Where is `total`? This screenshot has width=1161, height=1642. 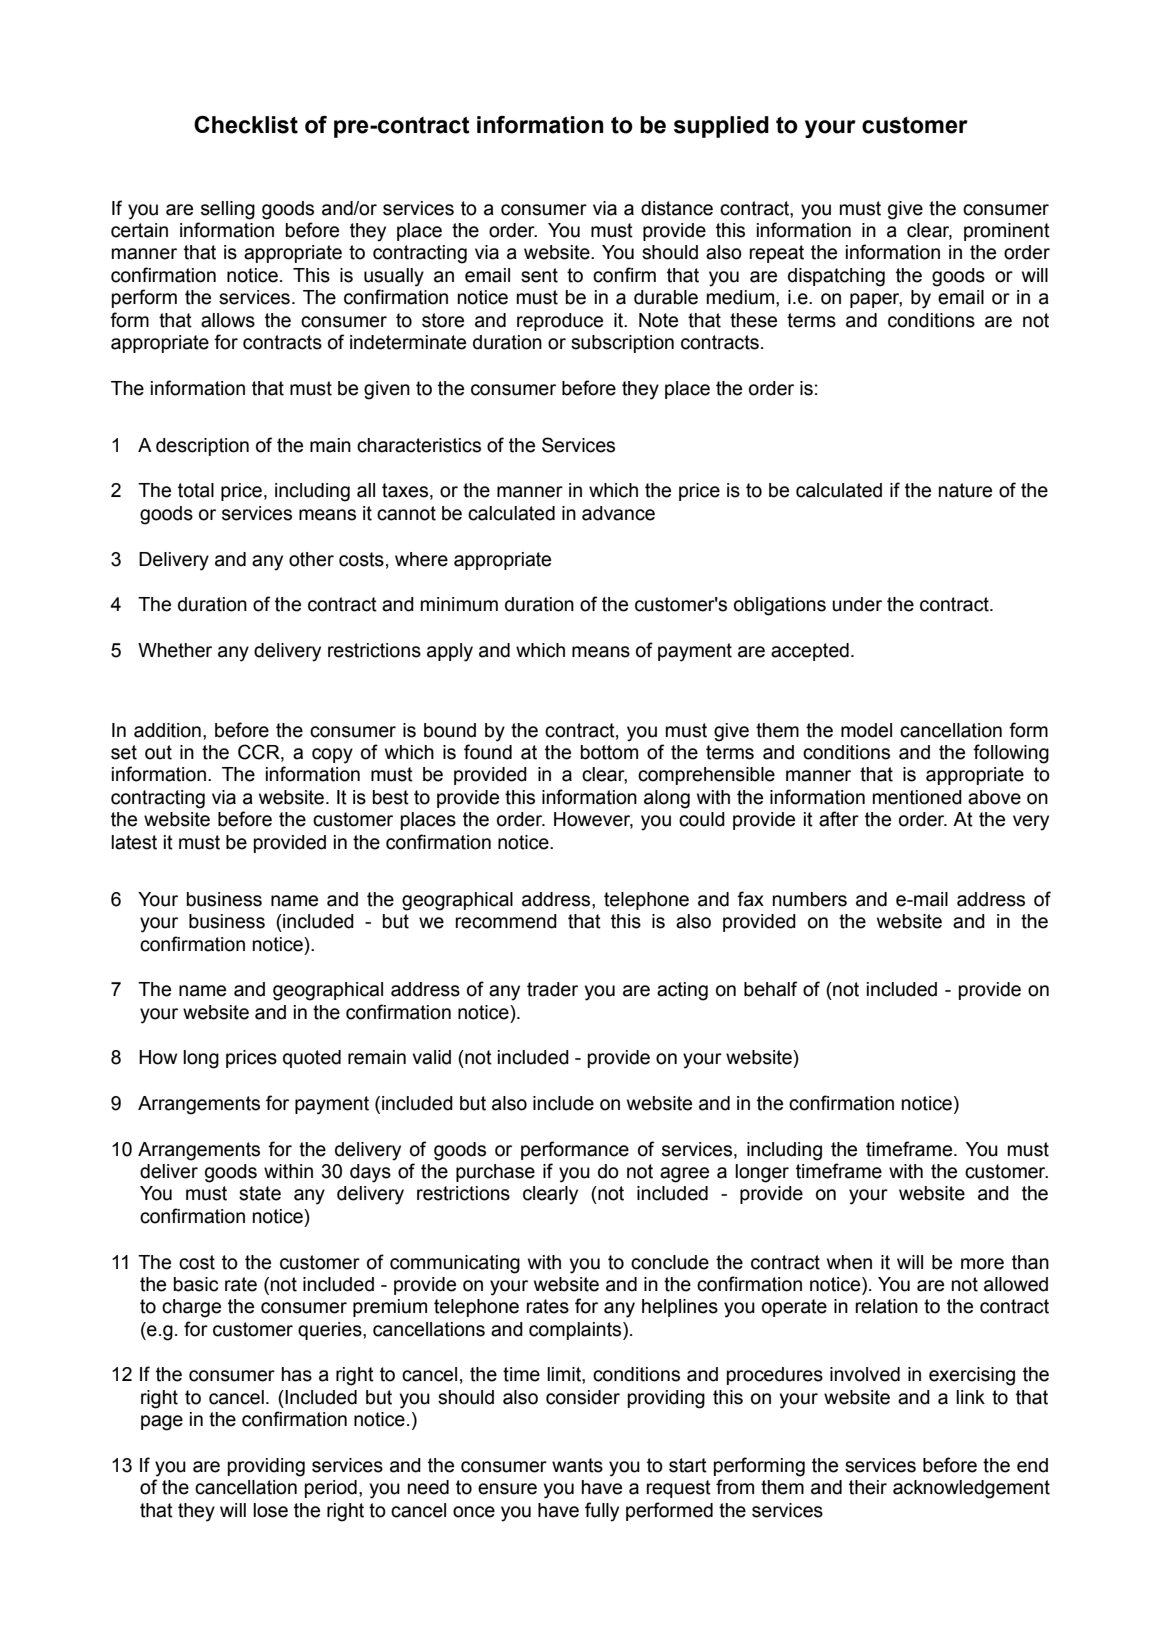 total is located at coordinates (196, 490).
